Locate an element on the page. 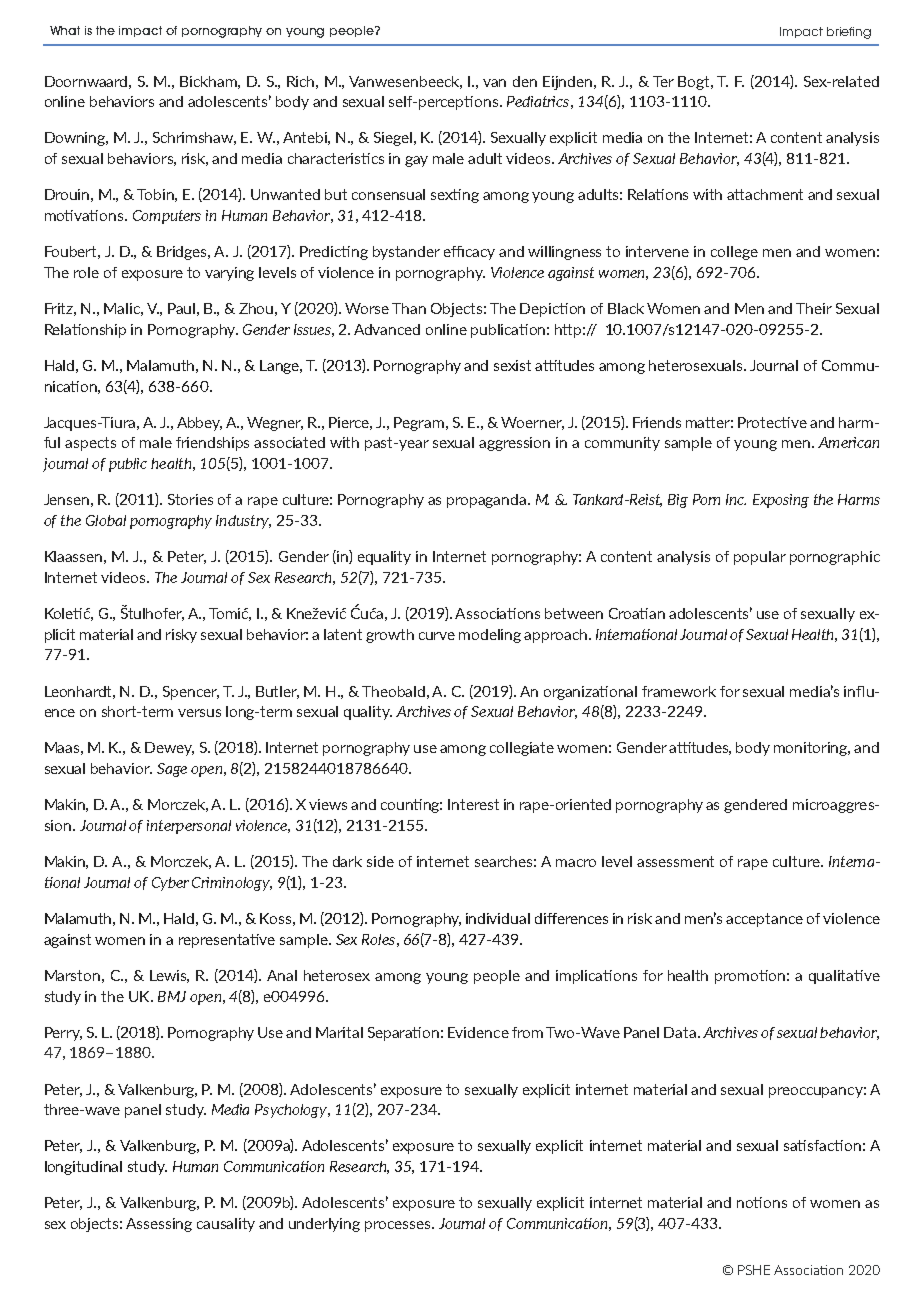 The height and width of the image is (1308, 924). What is located at coordinates (65, 30).
